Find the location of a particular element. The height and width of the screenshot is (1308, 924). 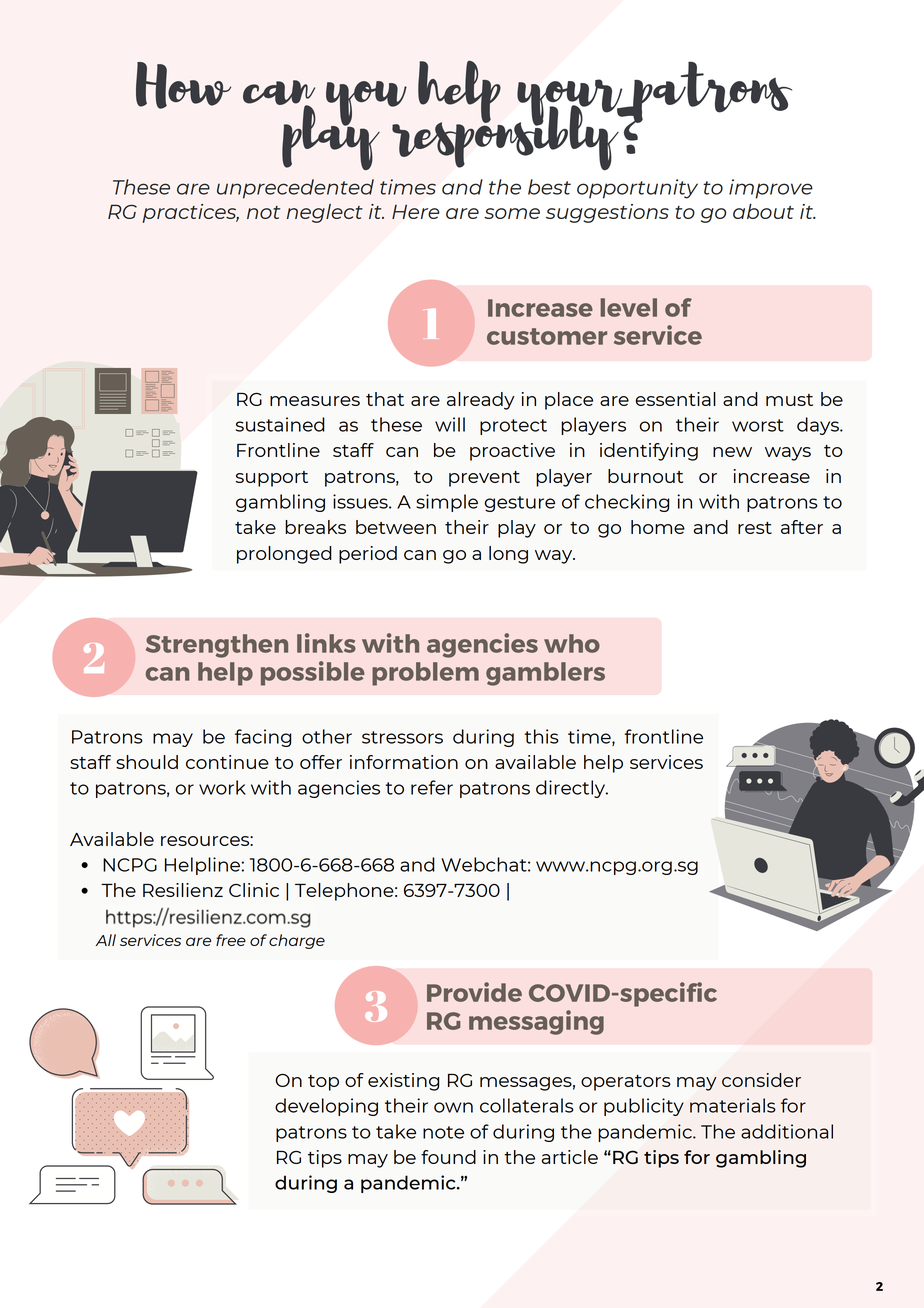

directly is located at coordinates (571, 789).
